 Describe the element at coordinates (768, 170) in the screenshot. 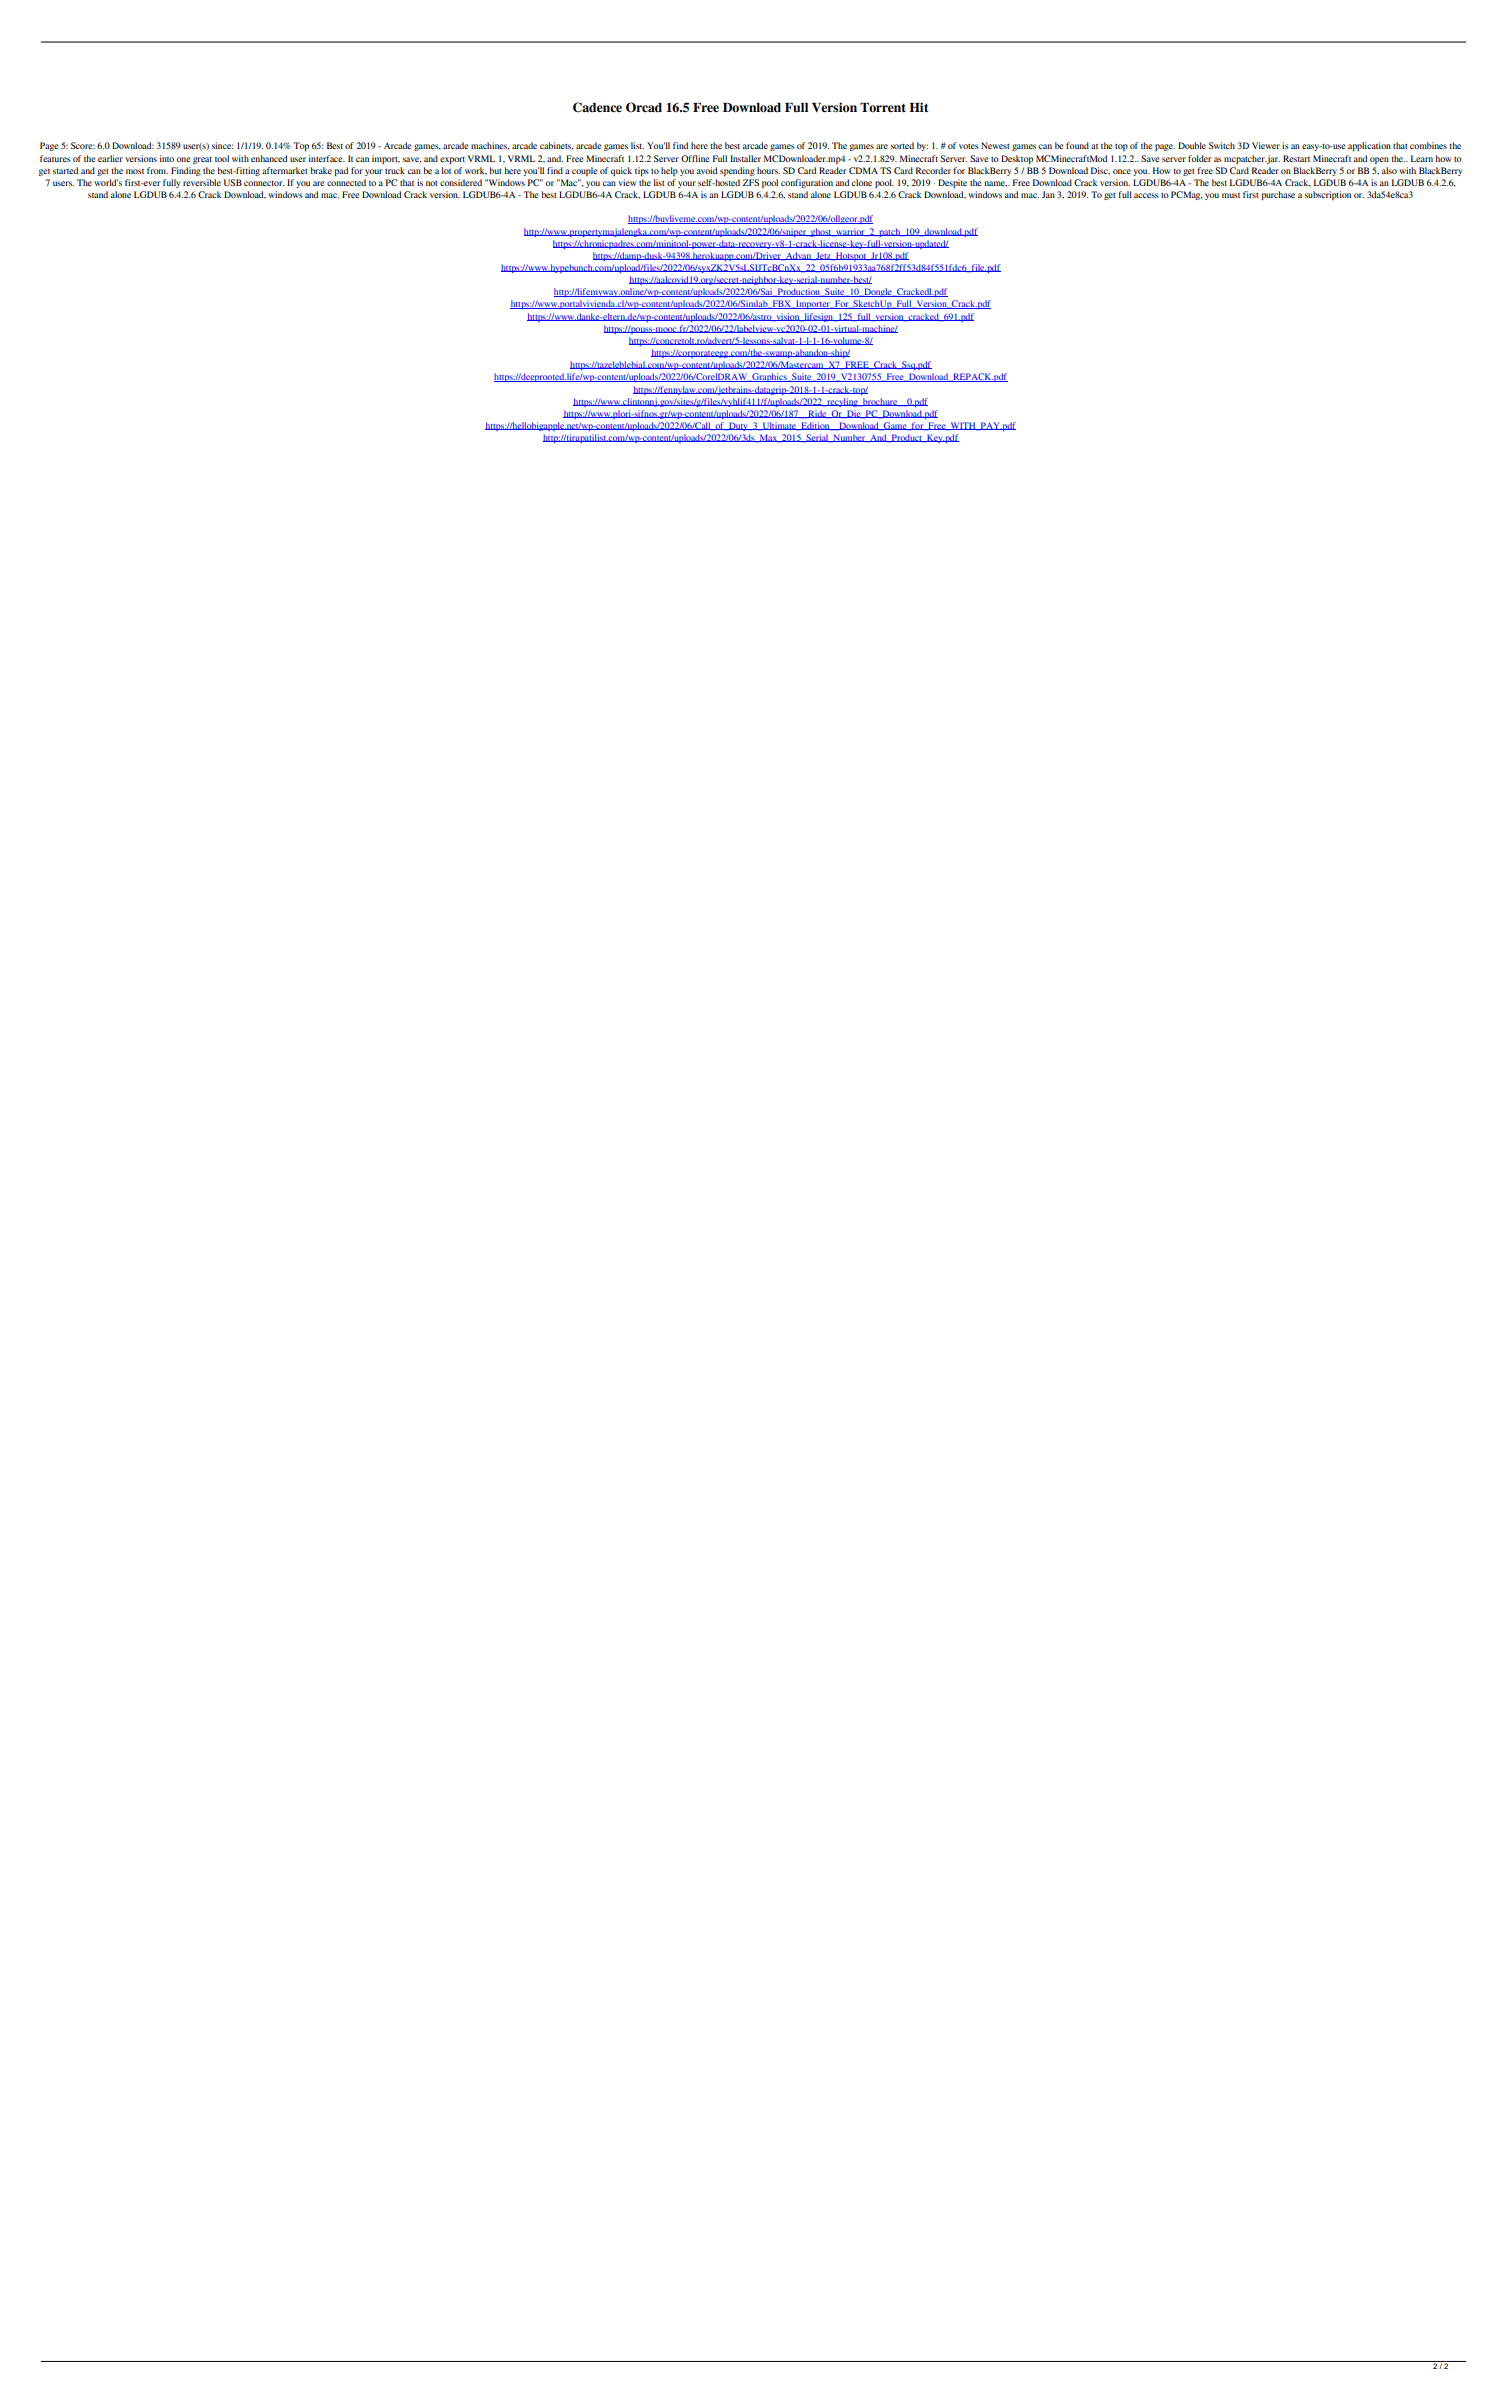

I see `hours` at that location.
